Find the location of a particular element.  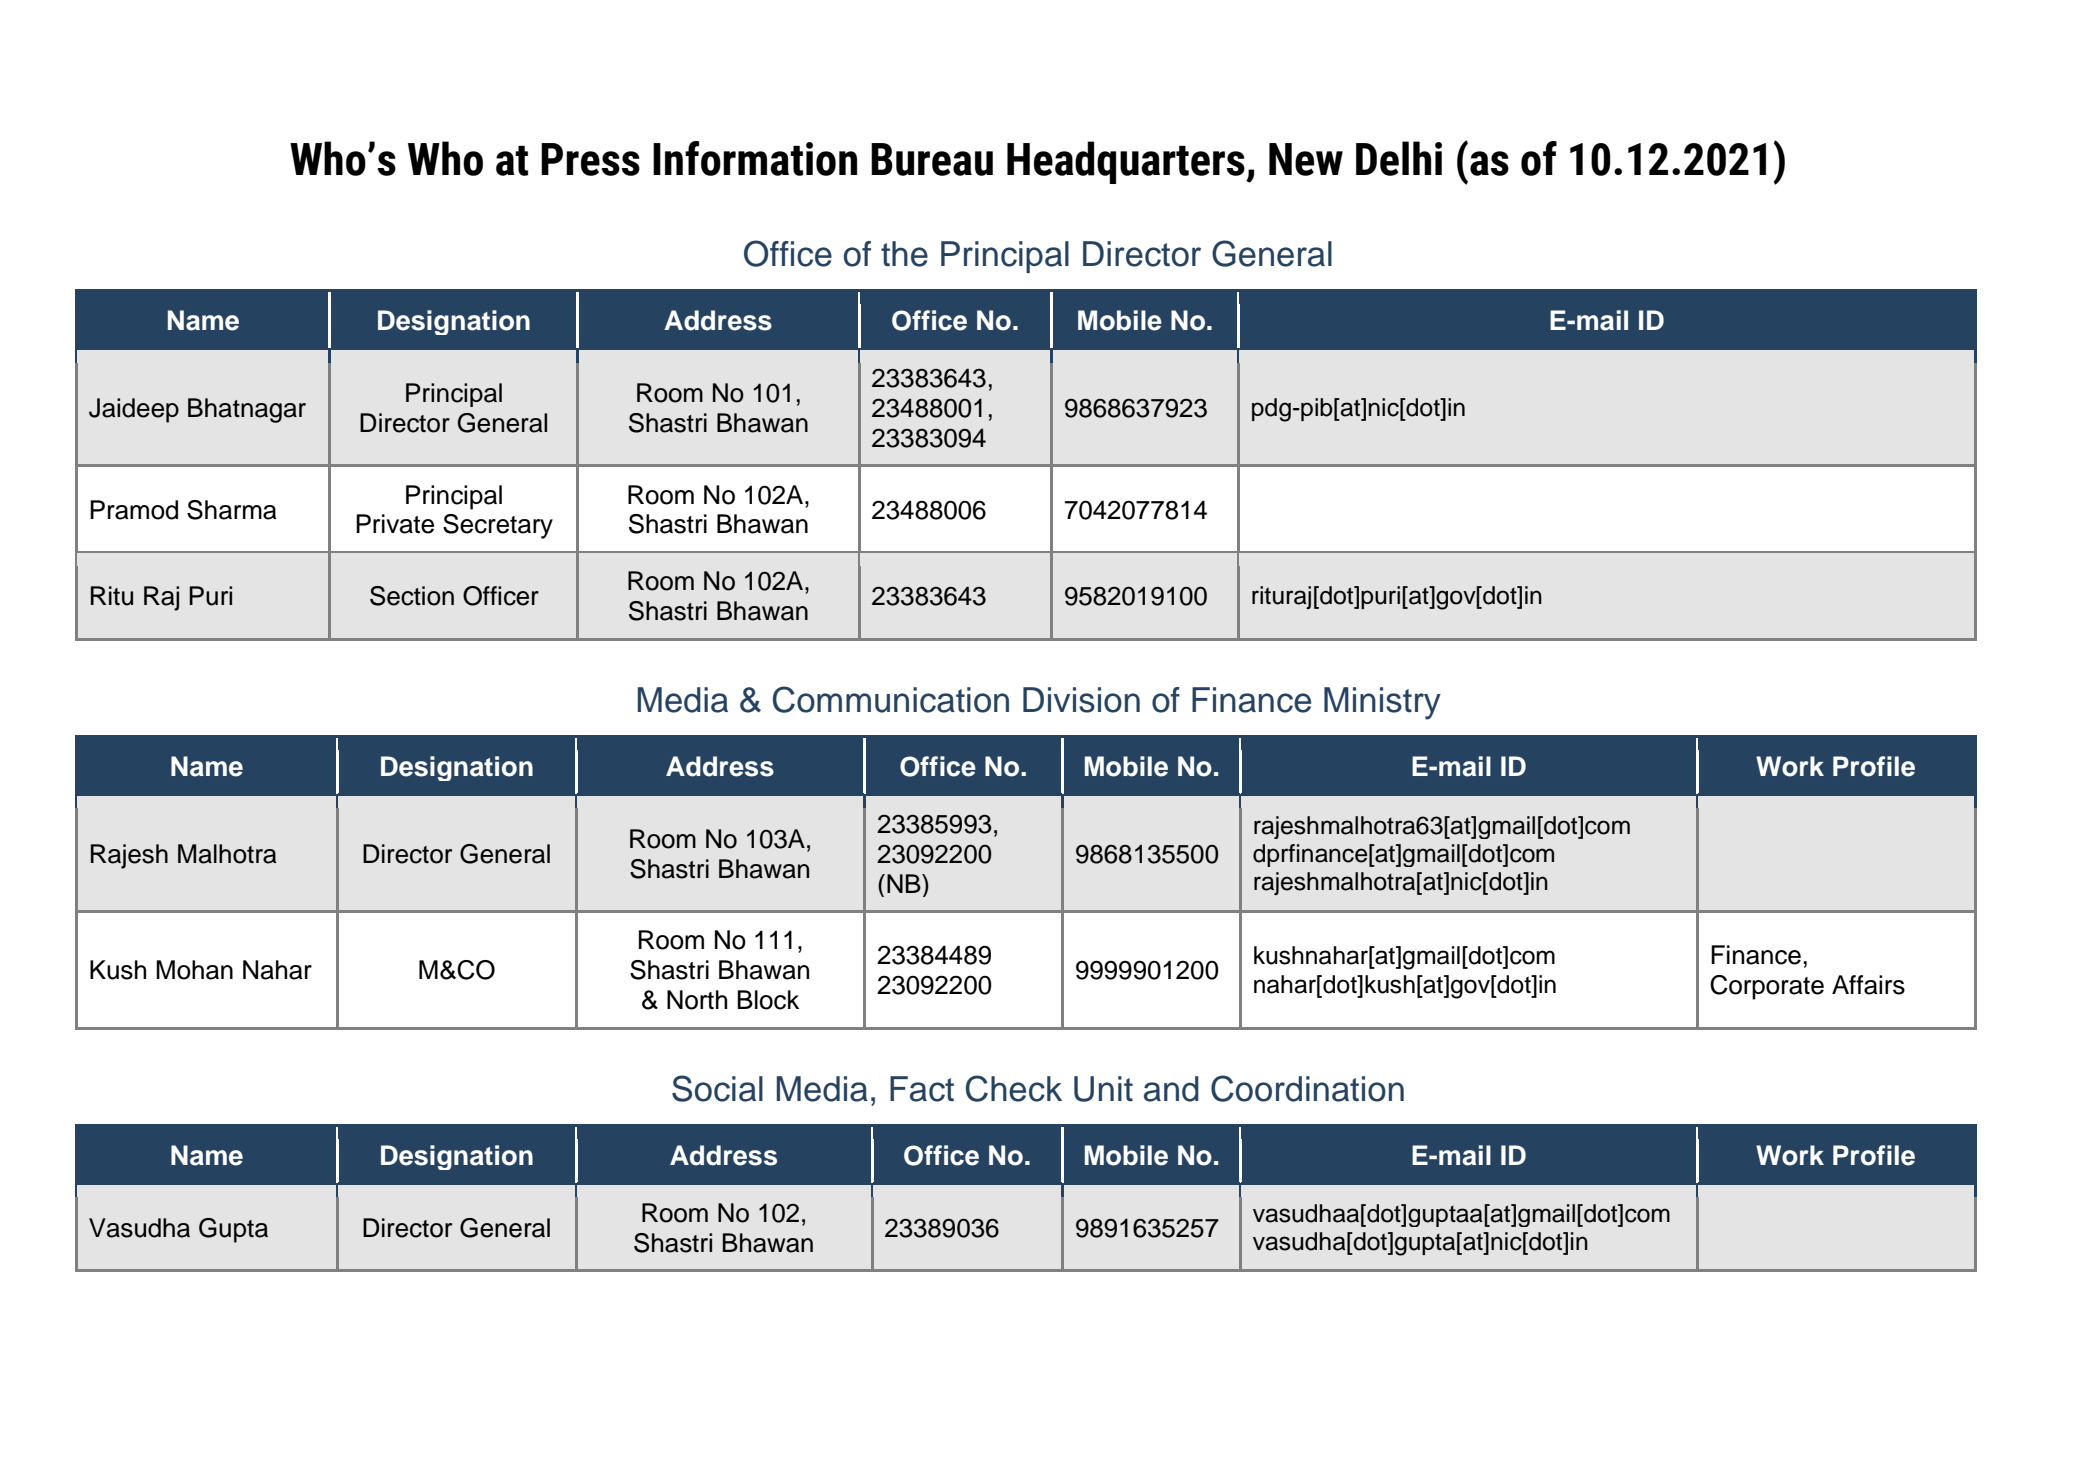

Division is located at coordinates (1081, 700).
